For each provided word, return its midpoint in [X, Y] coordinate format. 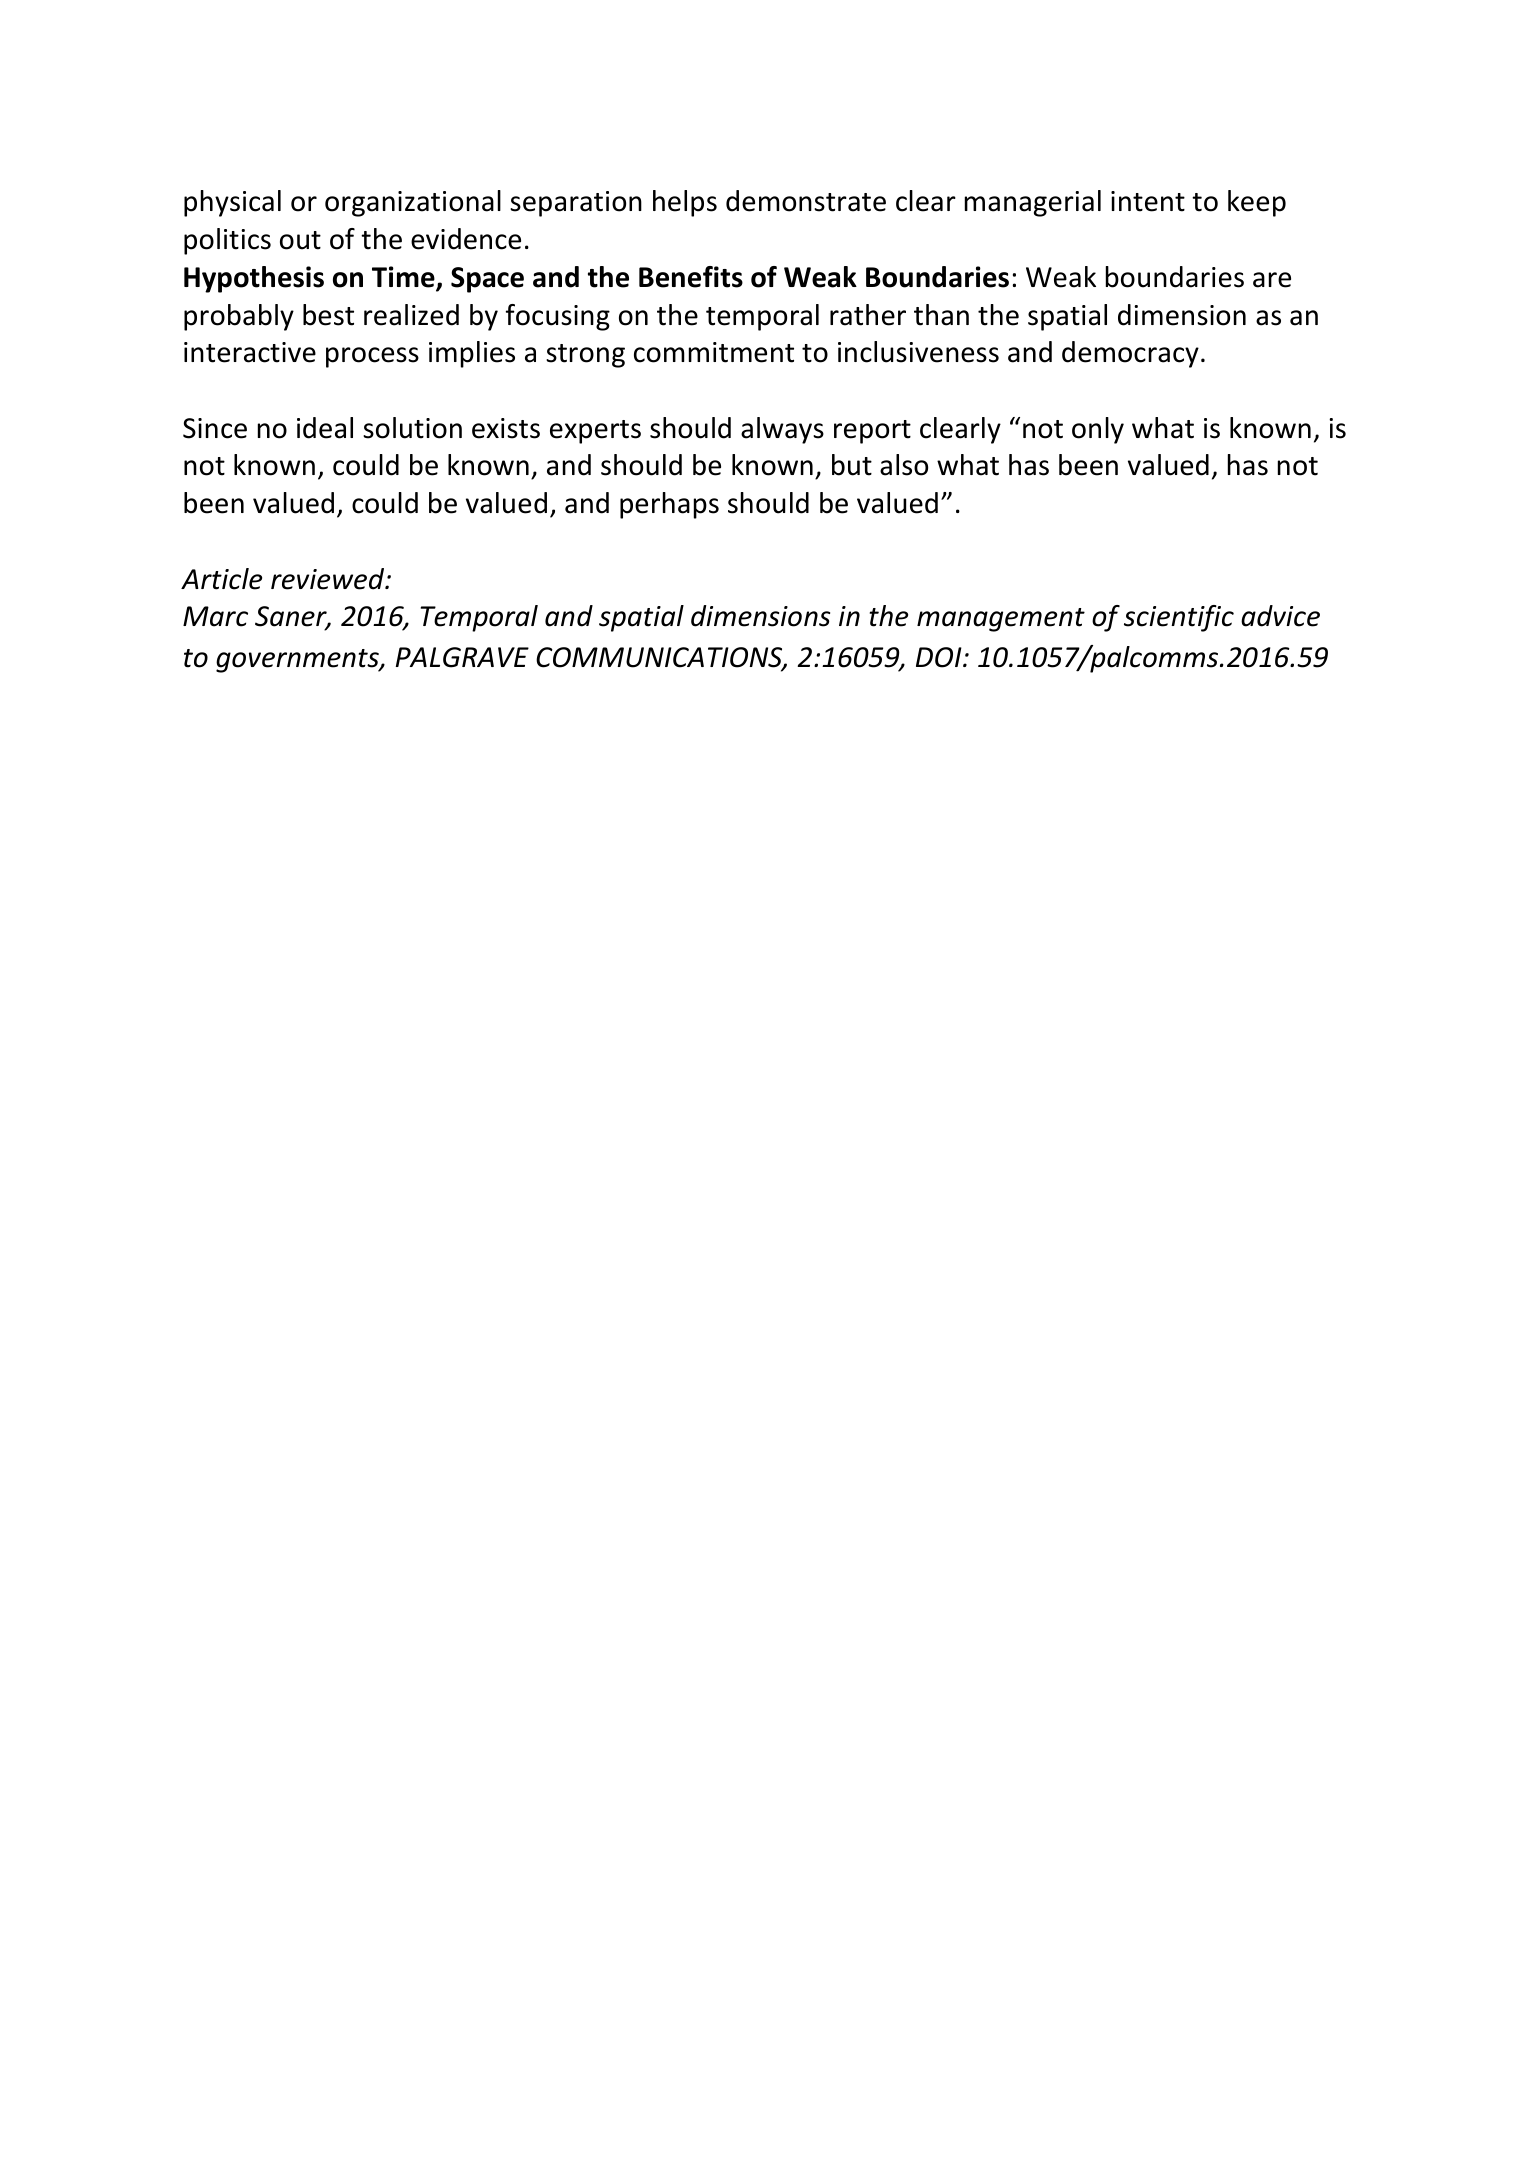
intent [1148, 201]
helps [685, 203]
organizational [413, 203]
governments [298, 661]
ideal [325, 428]
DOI [940, 657]
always [782, 430]
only [1098, 430]
